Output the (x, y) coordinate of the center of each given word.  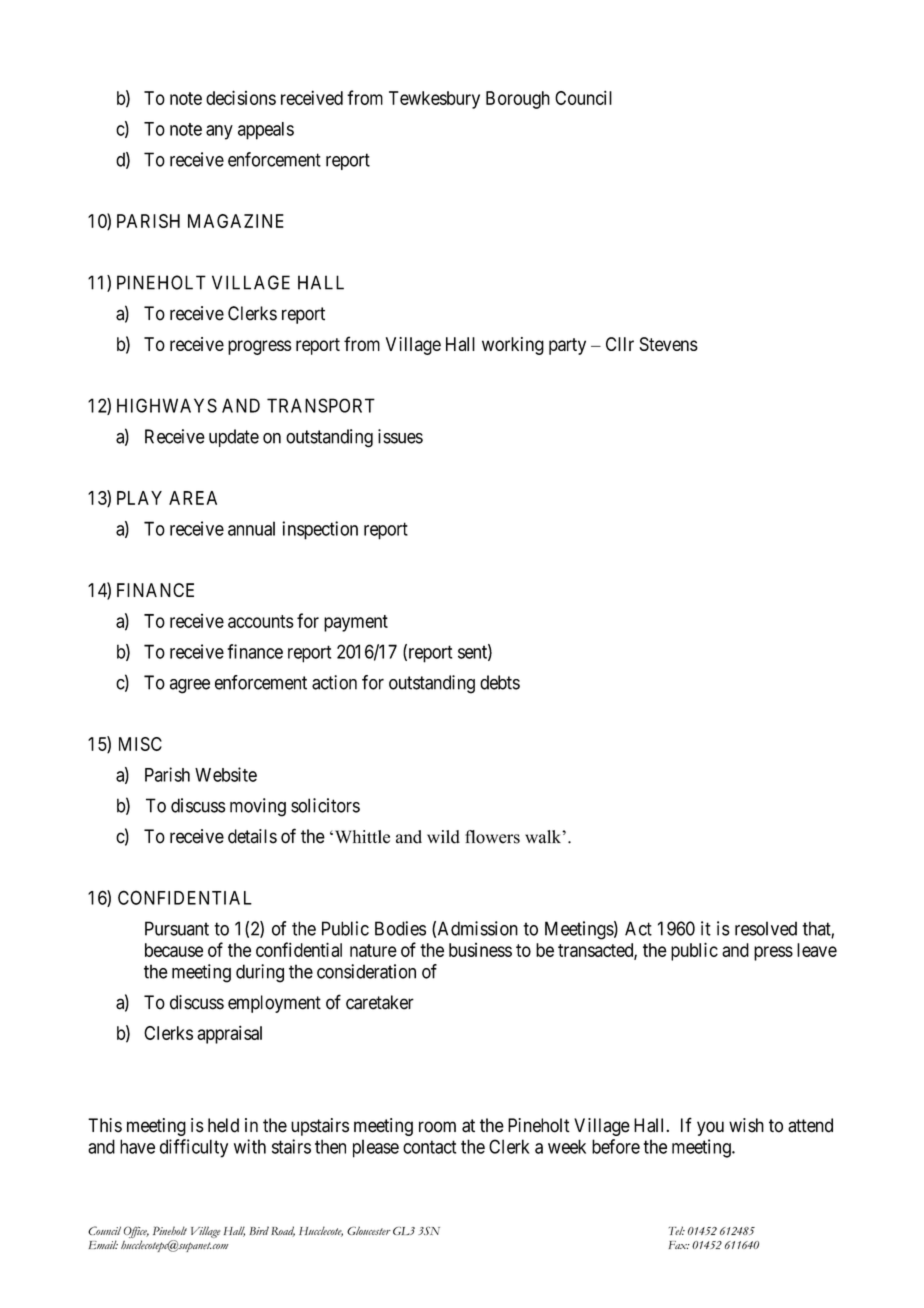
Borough (518, 100)
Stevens (668, 344)
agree (190, 686)
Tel (677, 1230)
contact (429, 1147)
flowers (492, 837)
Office (136, 1233)
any (219, 132)
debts (500, 682)
